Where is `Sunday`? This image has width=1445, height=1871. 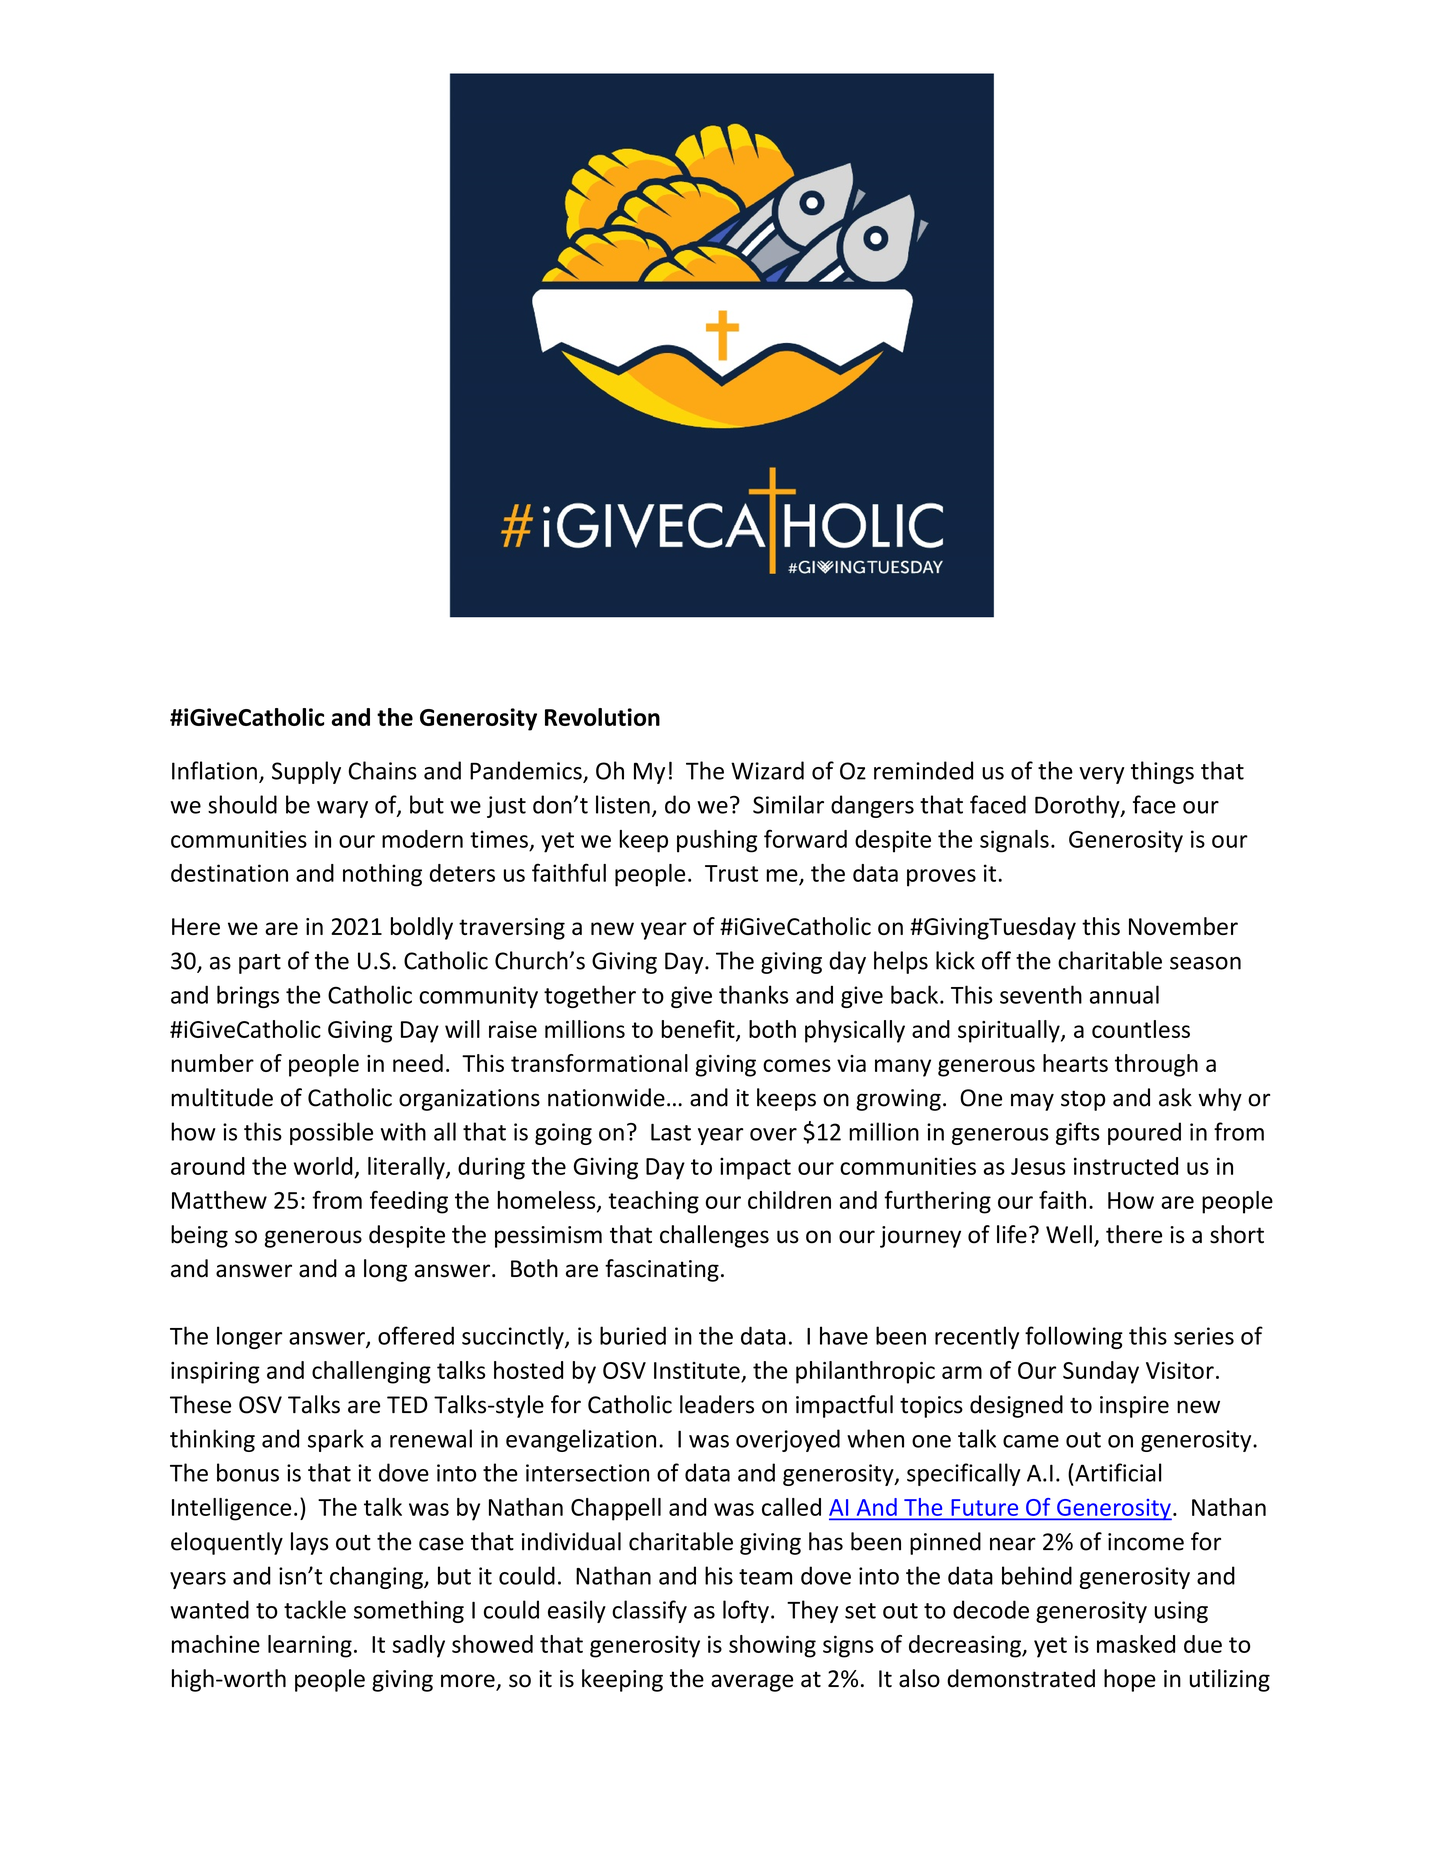 Sunday is located at coordinates (1101, 1372).
